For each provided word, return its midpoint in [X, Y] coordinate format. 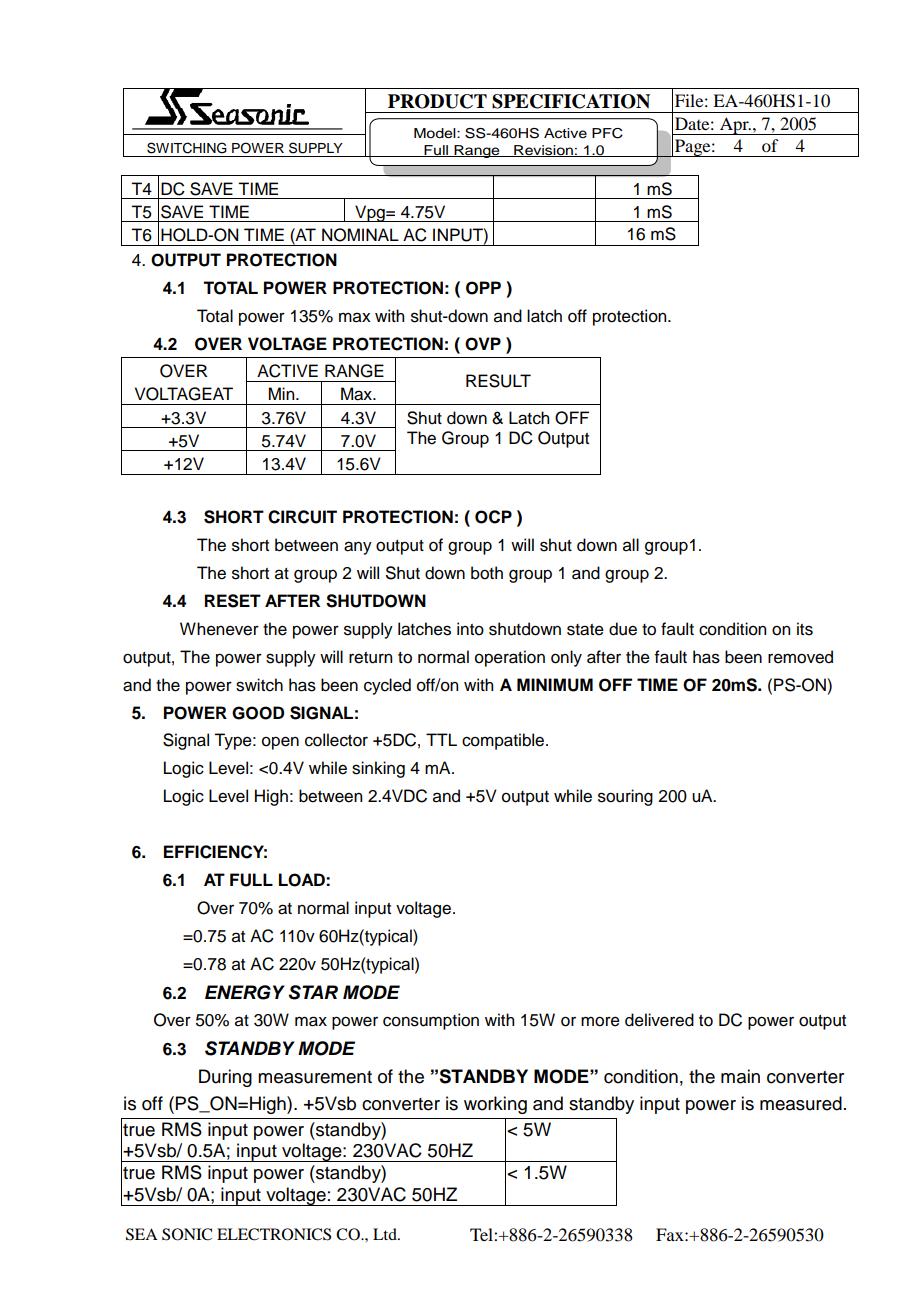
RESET [233, 601]
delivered [659, 1020]
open [280, 743]
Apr [734, 126]
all [631, 545]
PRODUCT [437, 101]
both [487, 573]
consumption [431, 1021]
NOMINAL [360, 235]
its [805, 629]
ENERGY [245, 992]
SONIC [187, 1234]
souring [625, 797]
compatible [503, 741]
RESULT [498, 381]
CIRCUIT [302, 517]
